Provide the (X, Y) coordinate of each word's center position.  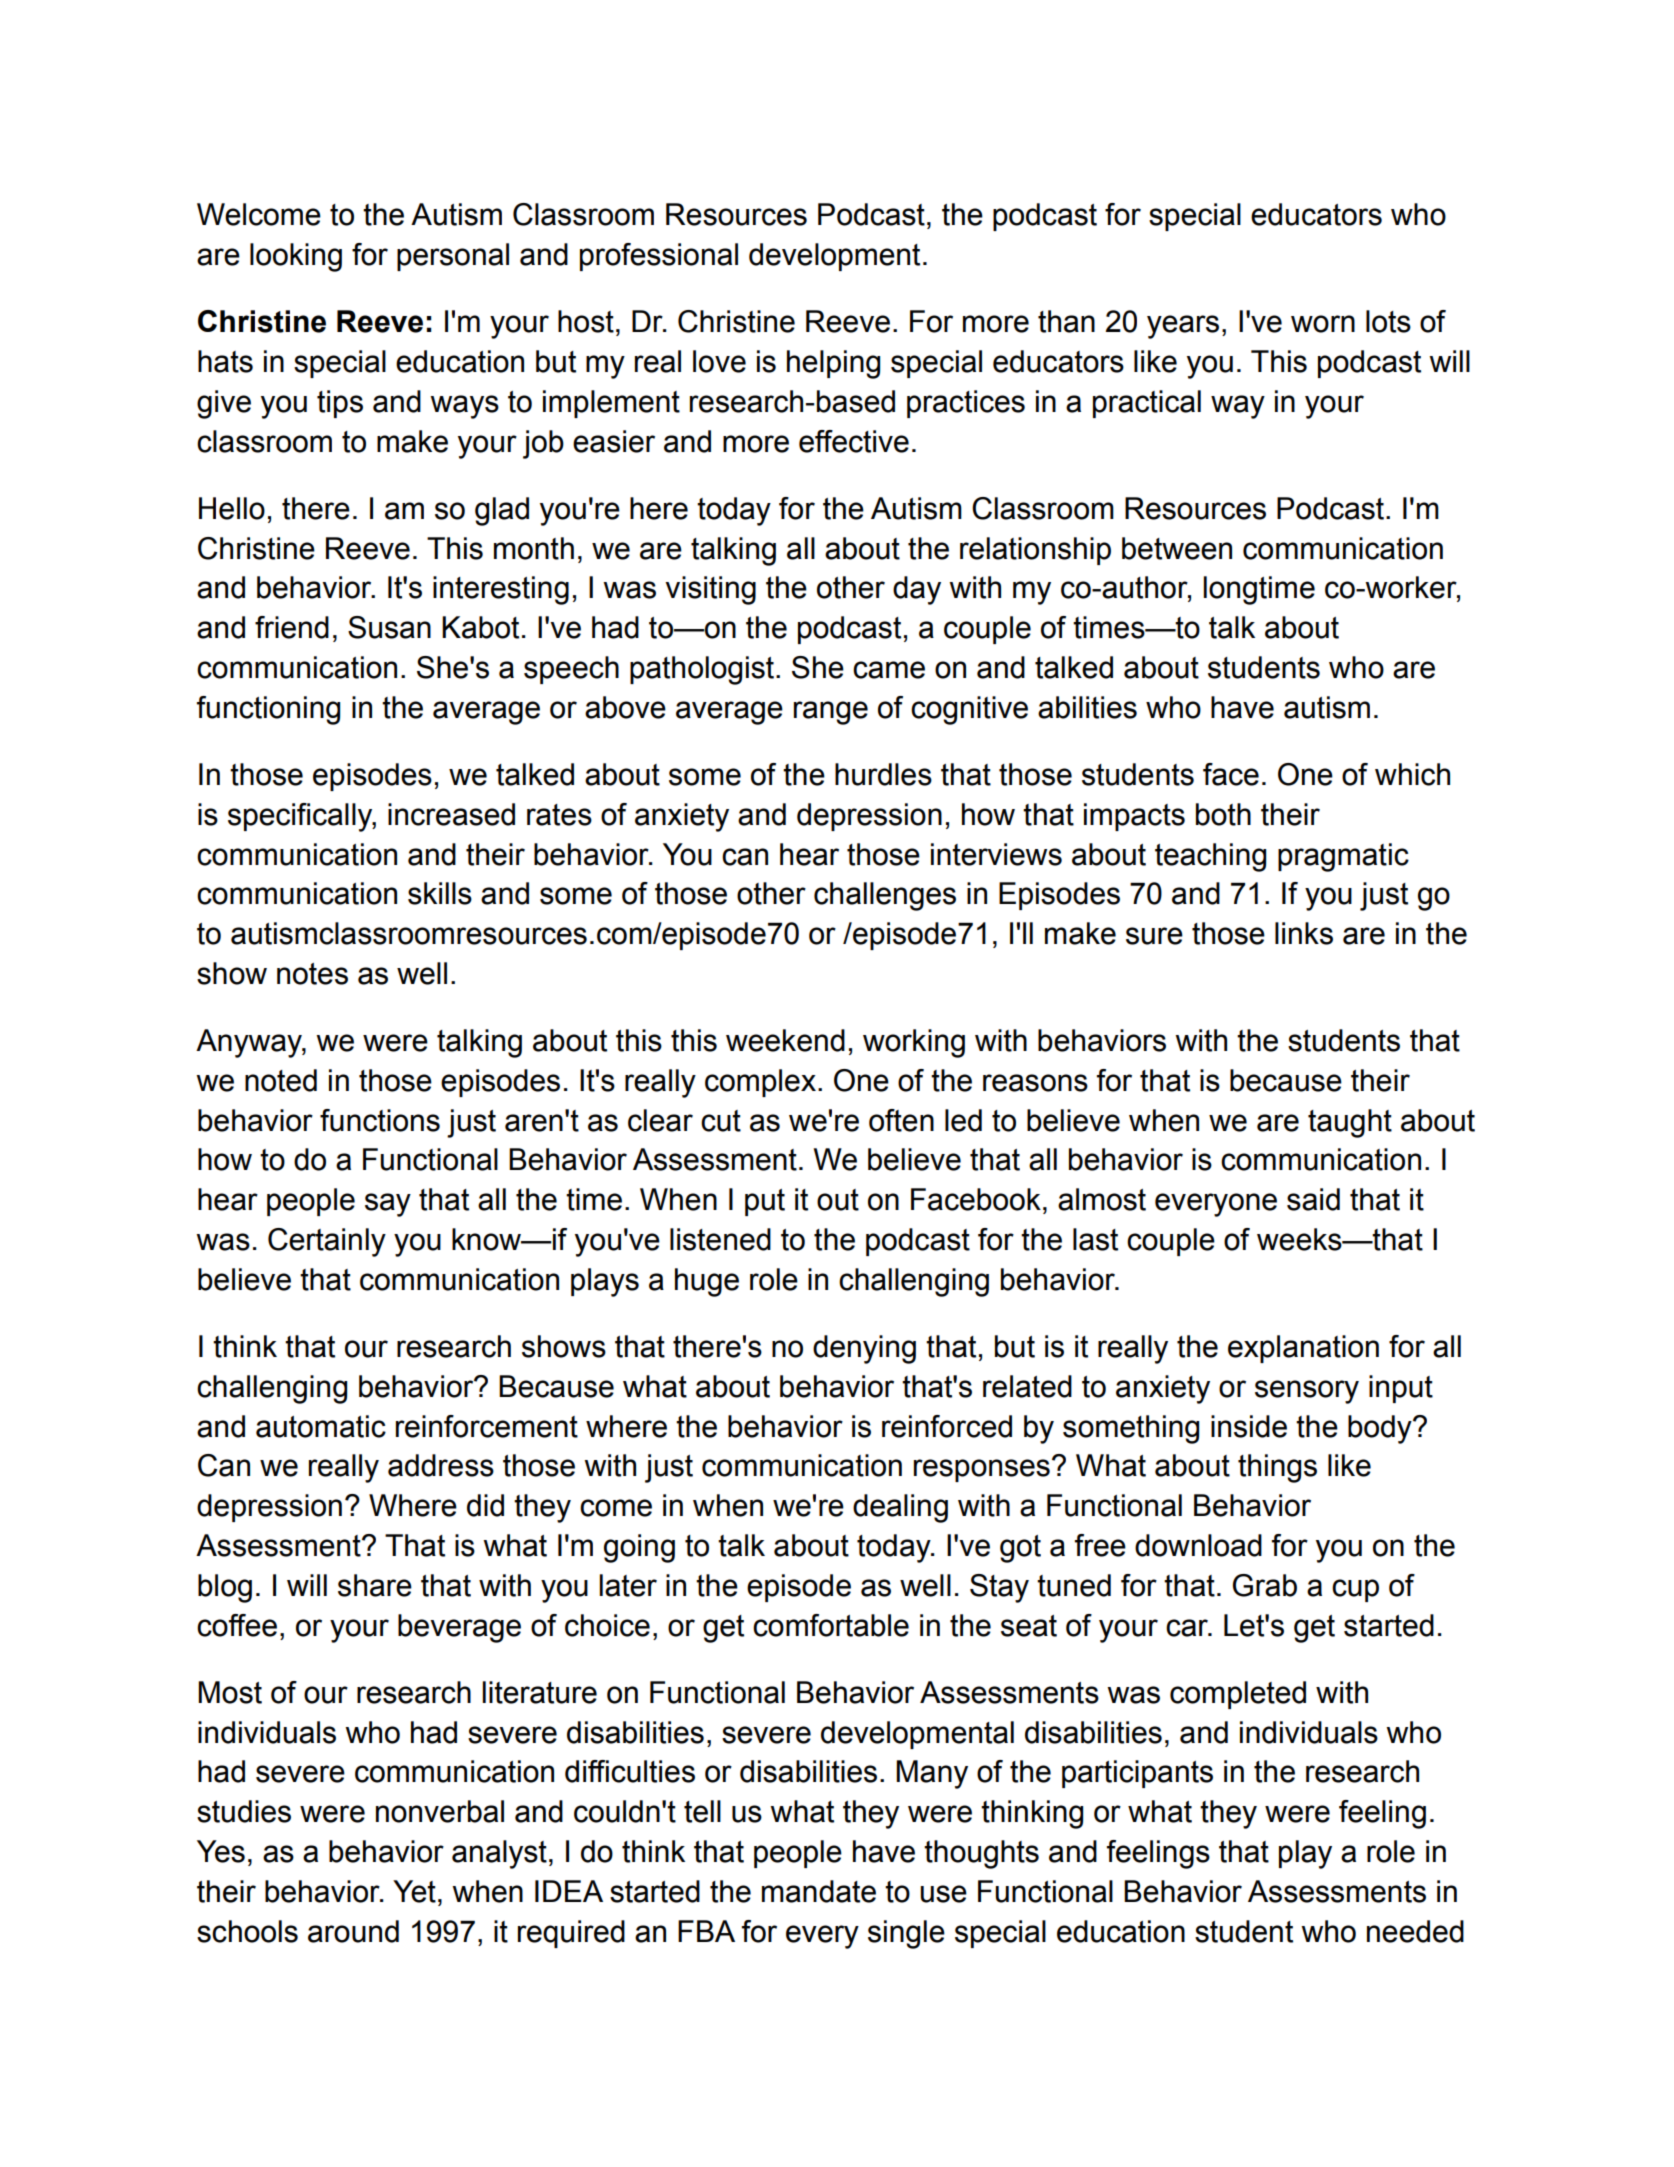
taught (1350, 1123)
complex (760, 1083)
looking (296, 257)
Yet (414, 1891)
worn (1323, 324)
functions (380, 1120)
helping (833, 364)
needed (1415, 1931)
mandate (819, 1891)
